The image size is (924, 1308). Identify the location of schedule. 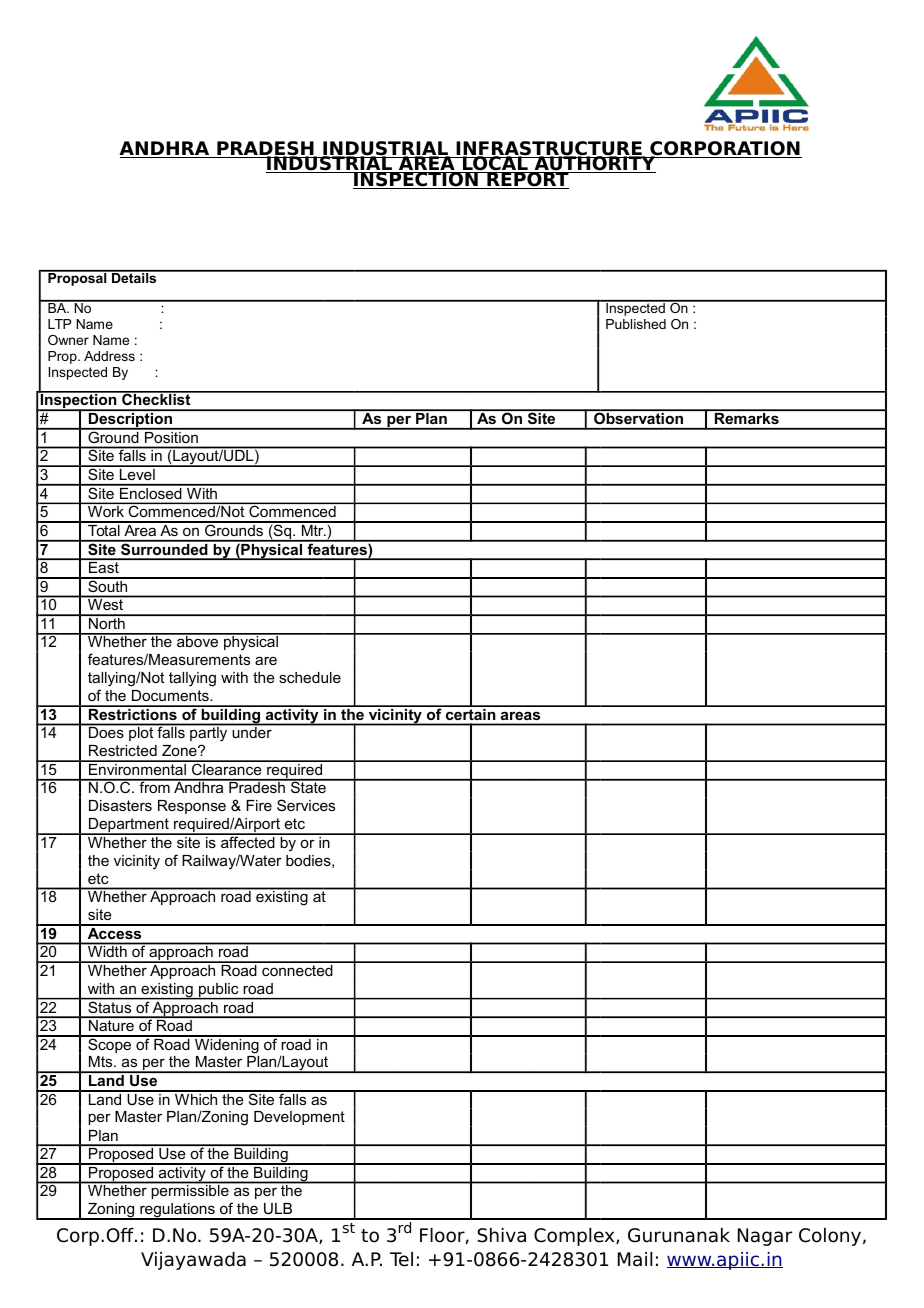
(310, 677).
